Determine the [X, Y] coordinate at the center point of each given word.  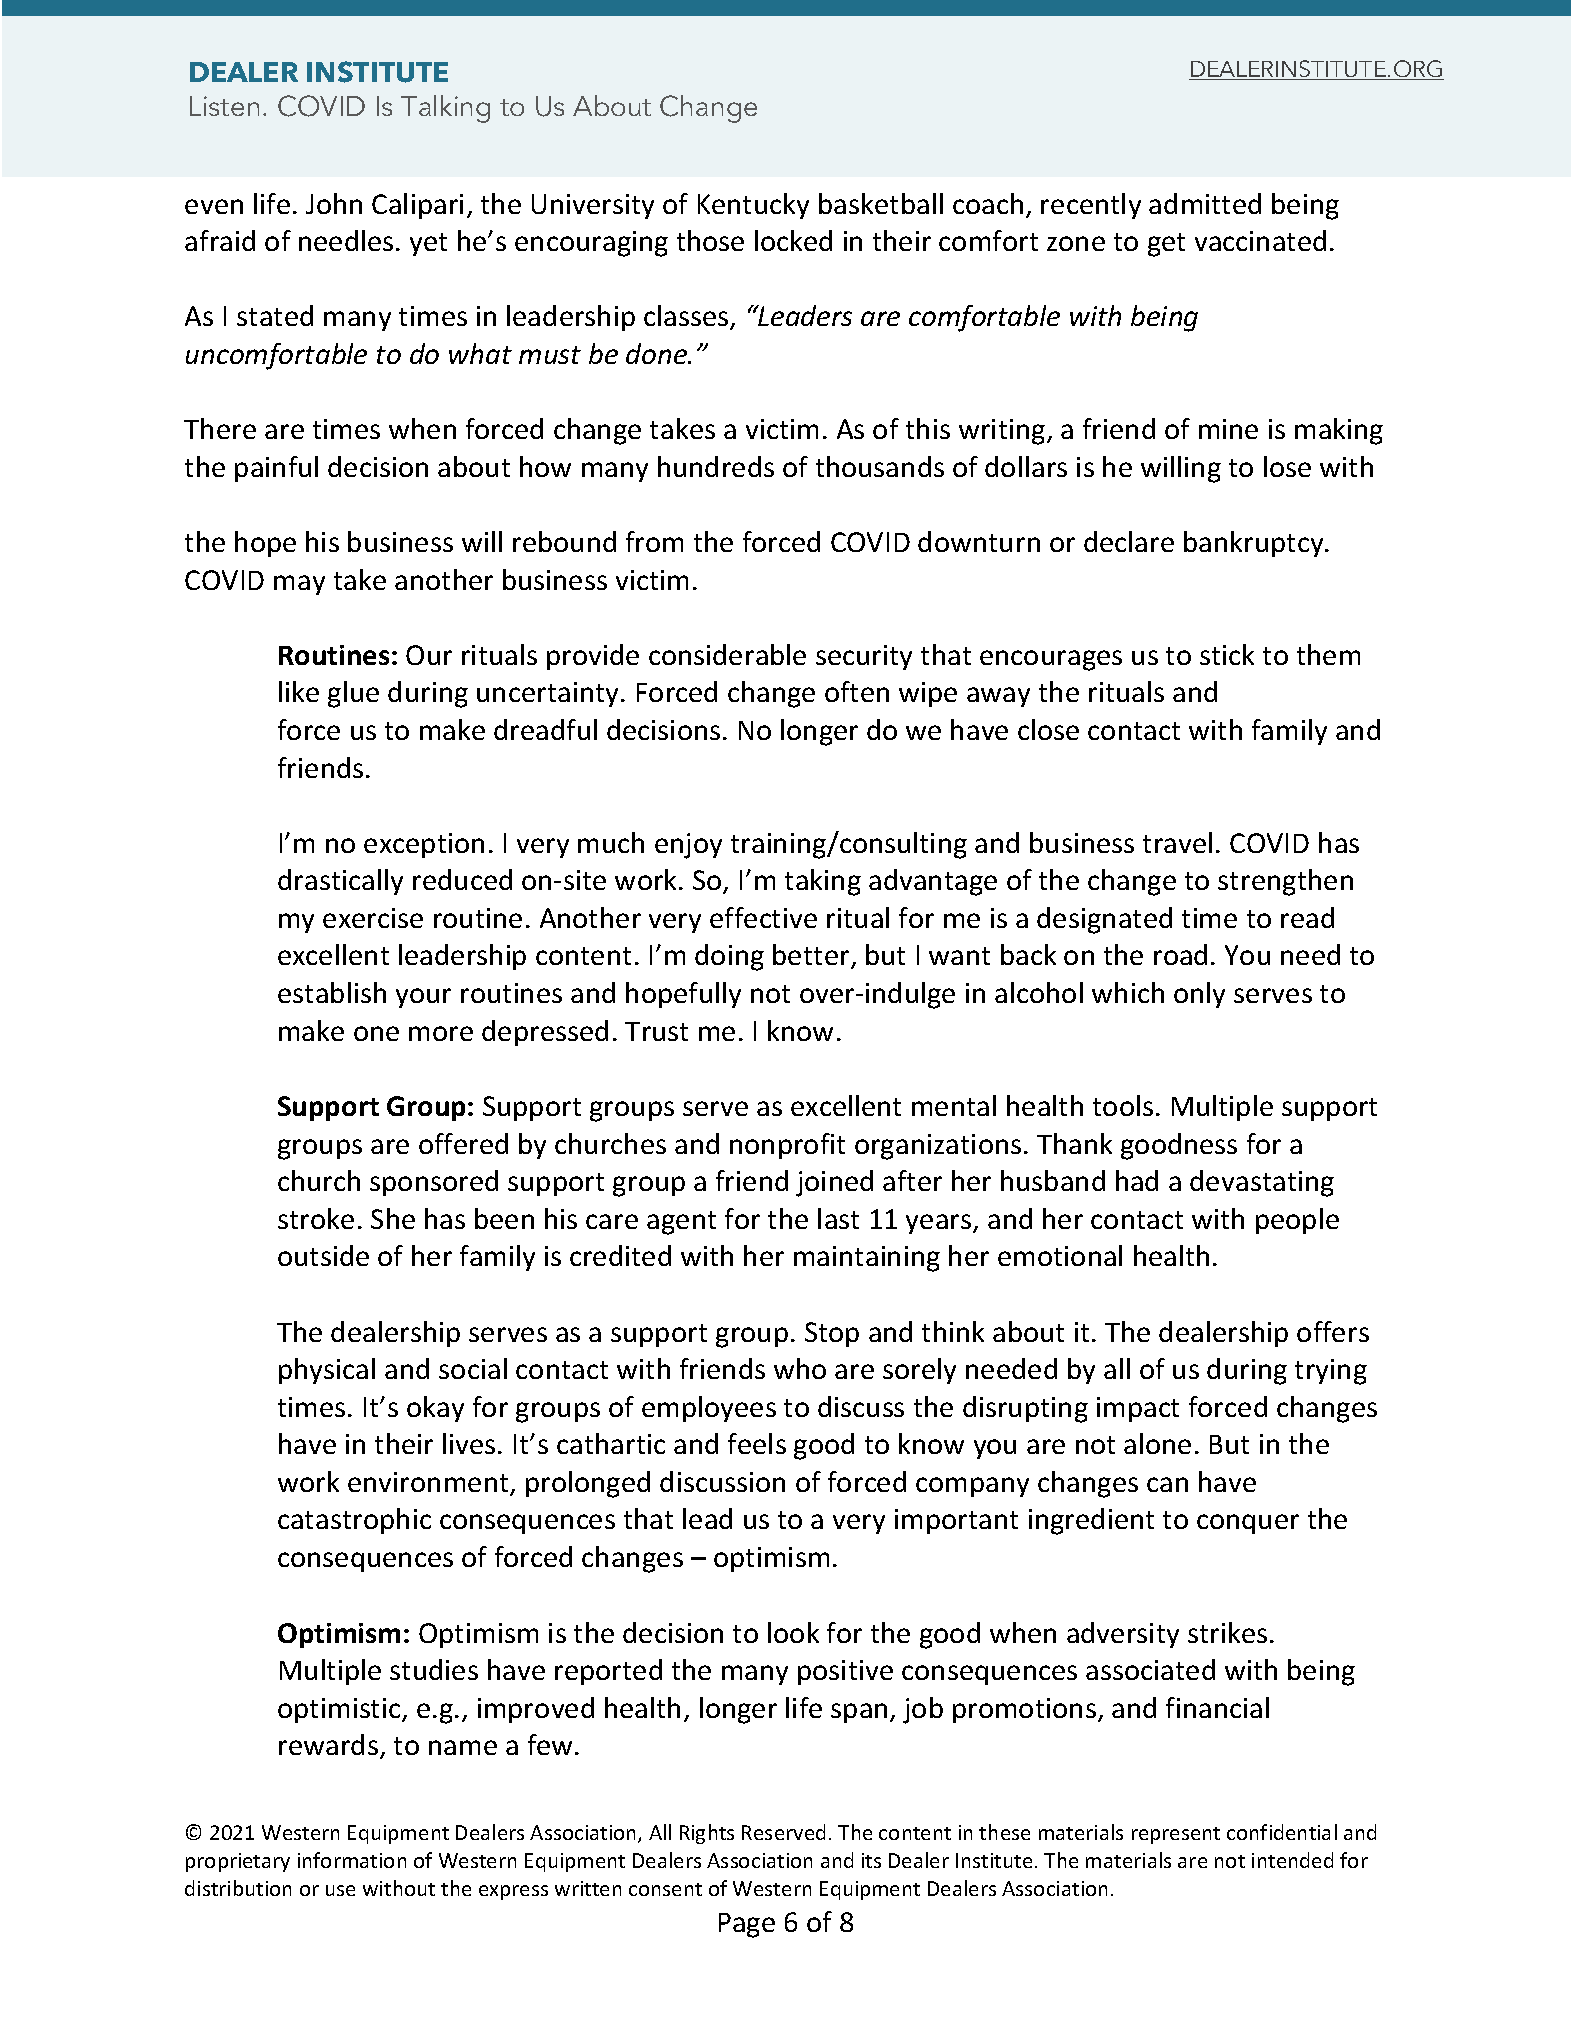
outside [323, 1255]
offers [1333, 1331]
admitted [1205, 203]
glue [353, 694]
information [352, 1860]
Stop [832, 1334]
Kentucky [753, 206]
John [334, 203]
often [857, 691]
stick [1227, 654]
